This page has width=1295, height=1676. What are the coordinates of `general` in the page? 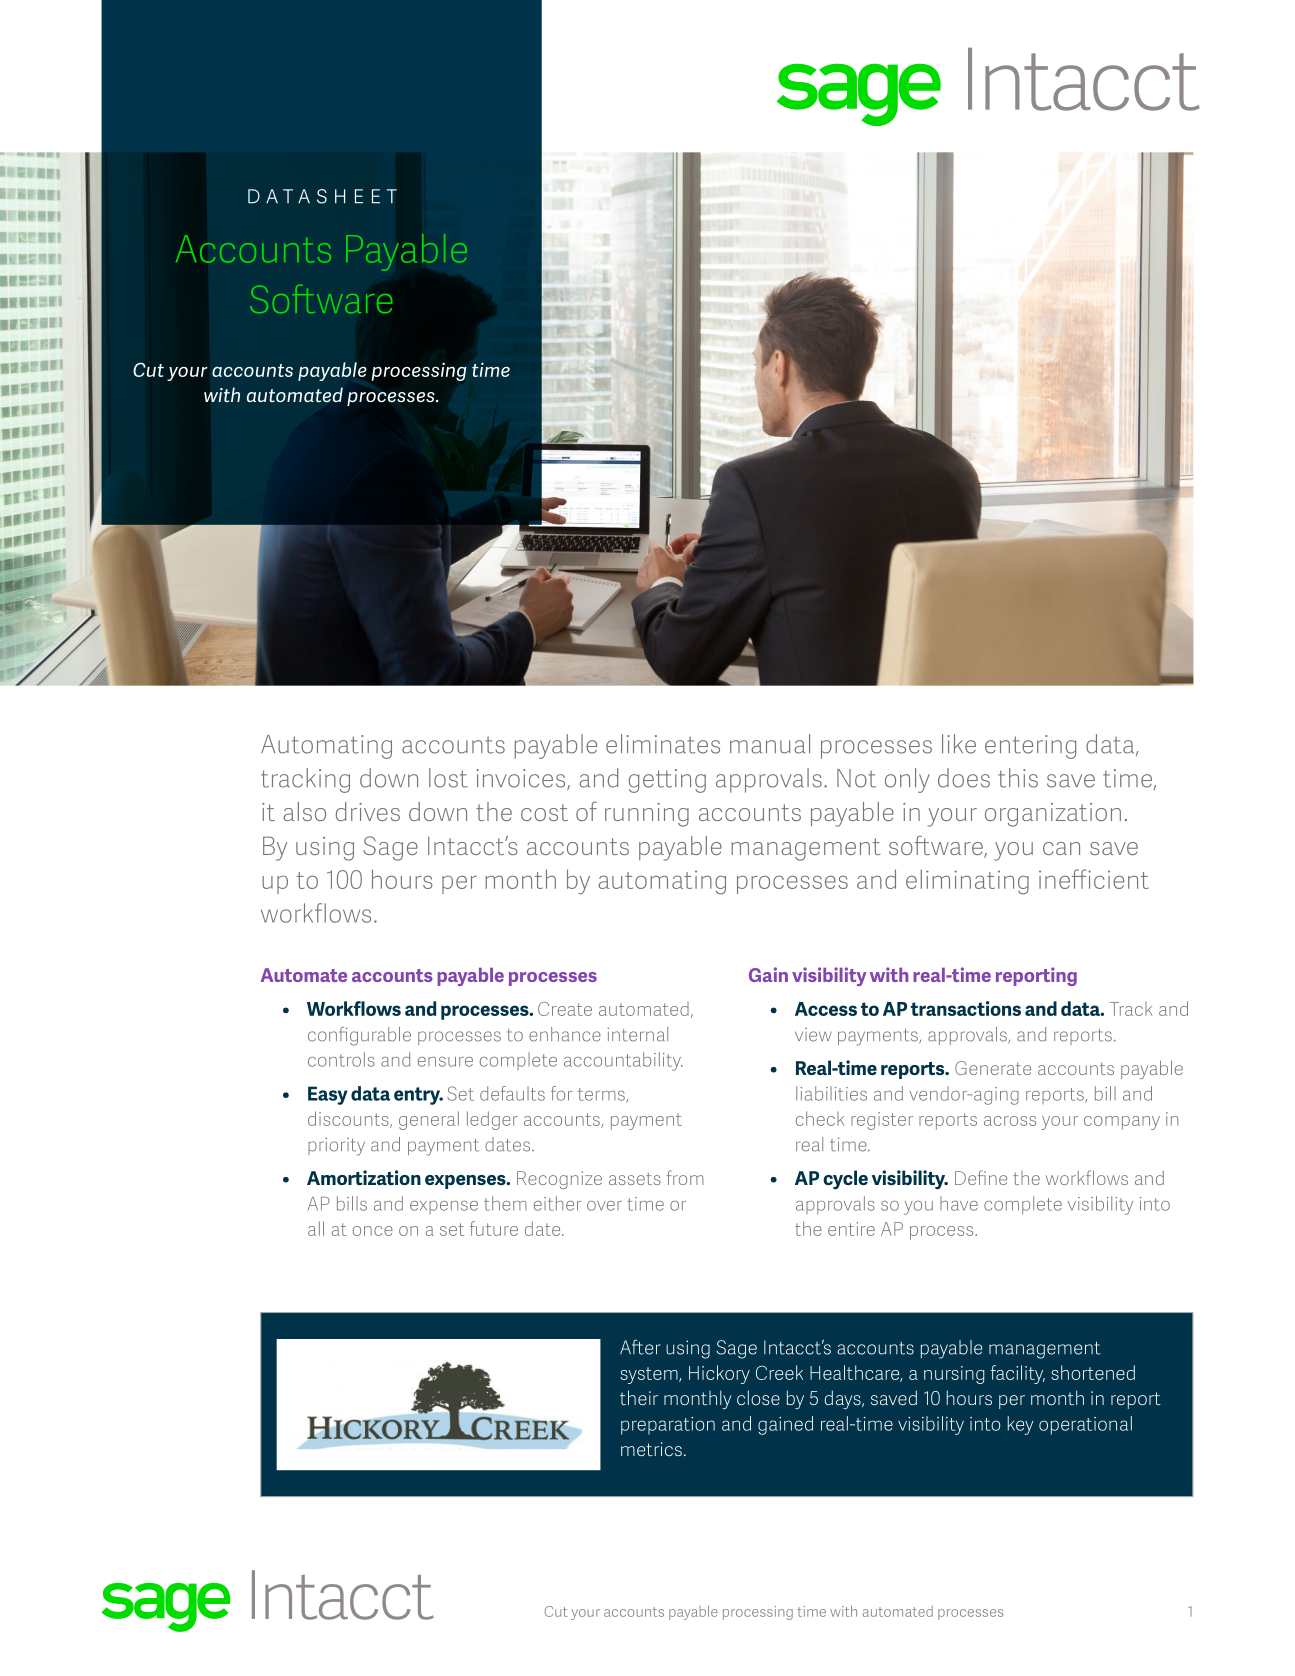 It's located at (429, 1120).
